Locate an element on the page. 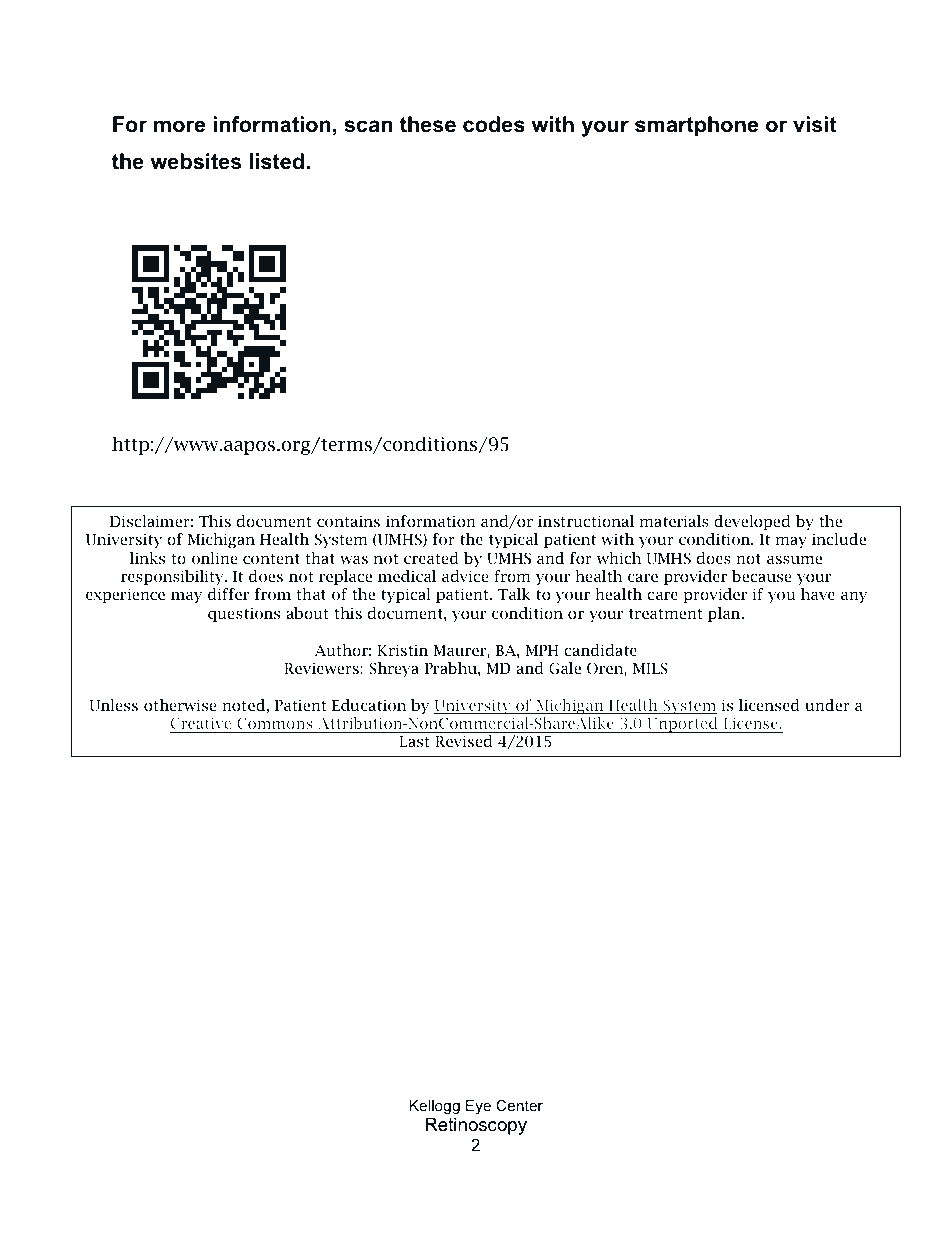  instructional is located at coordinates (586, 521).
